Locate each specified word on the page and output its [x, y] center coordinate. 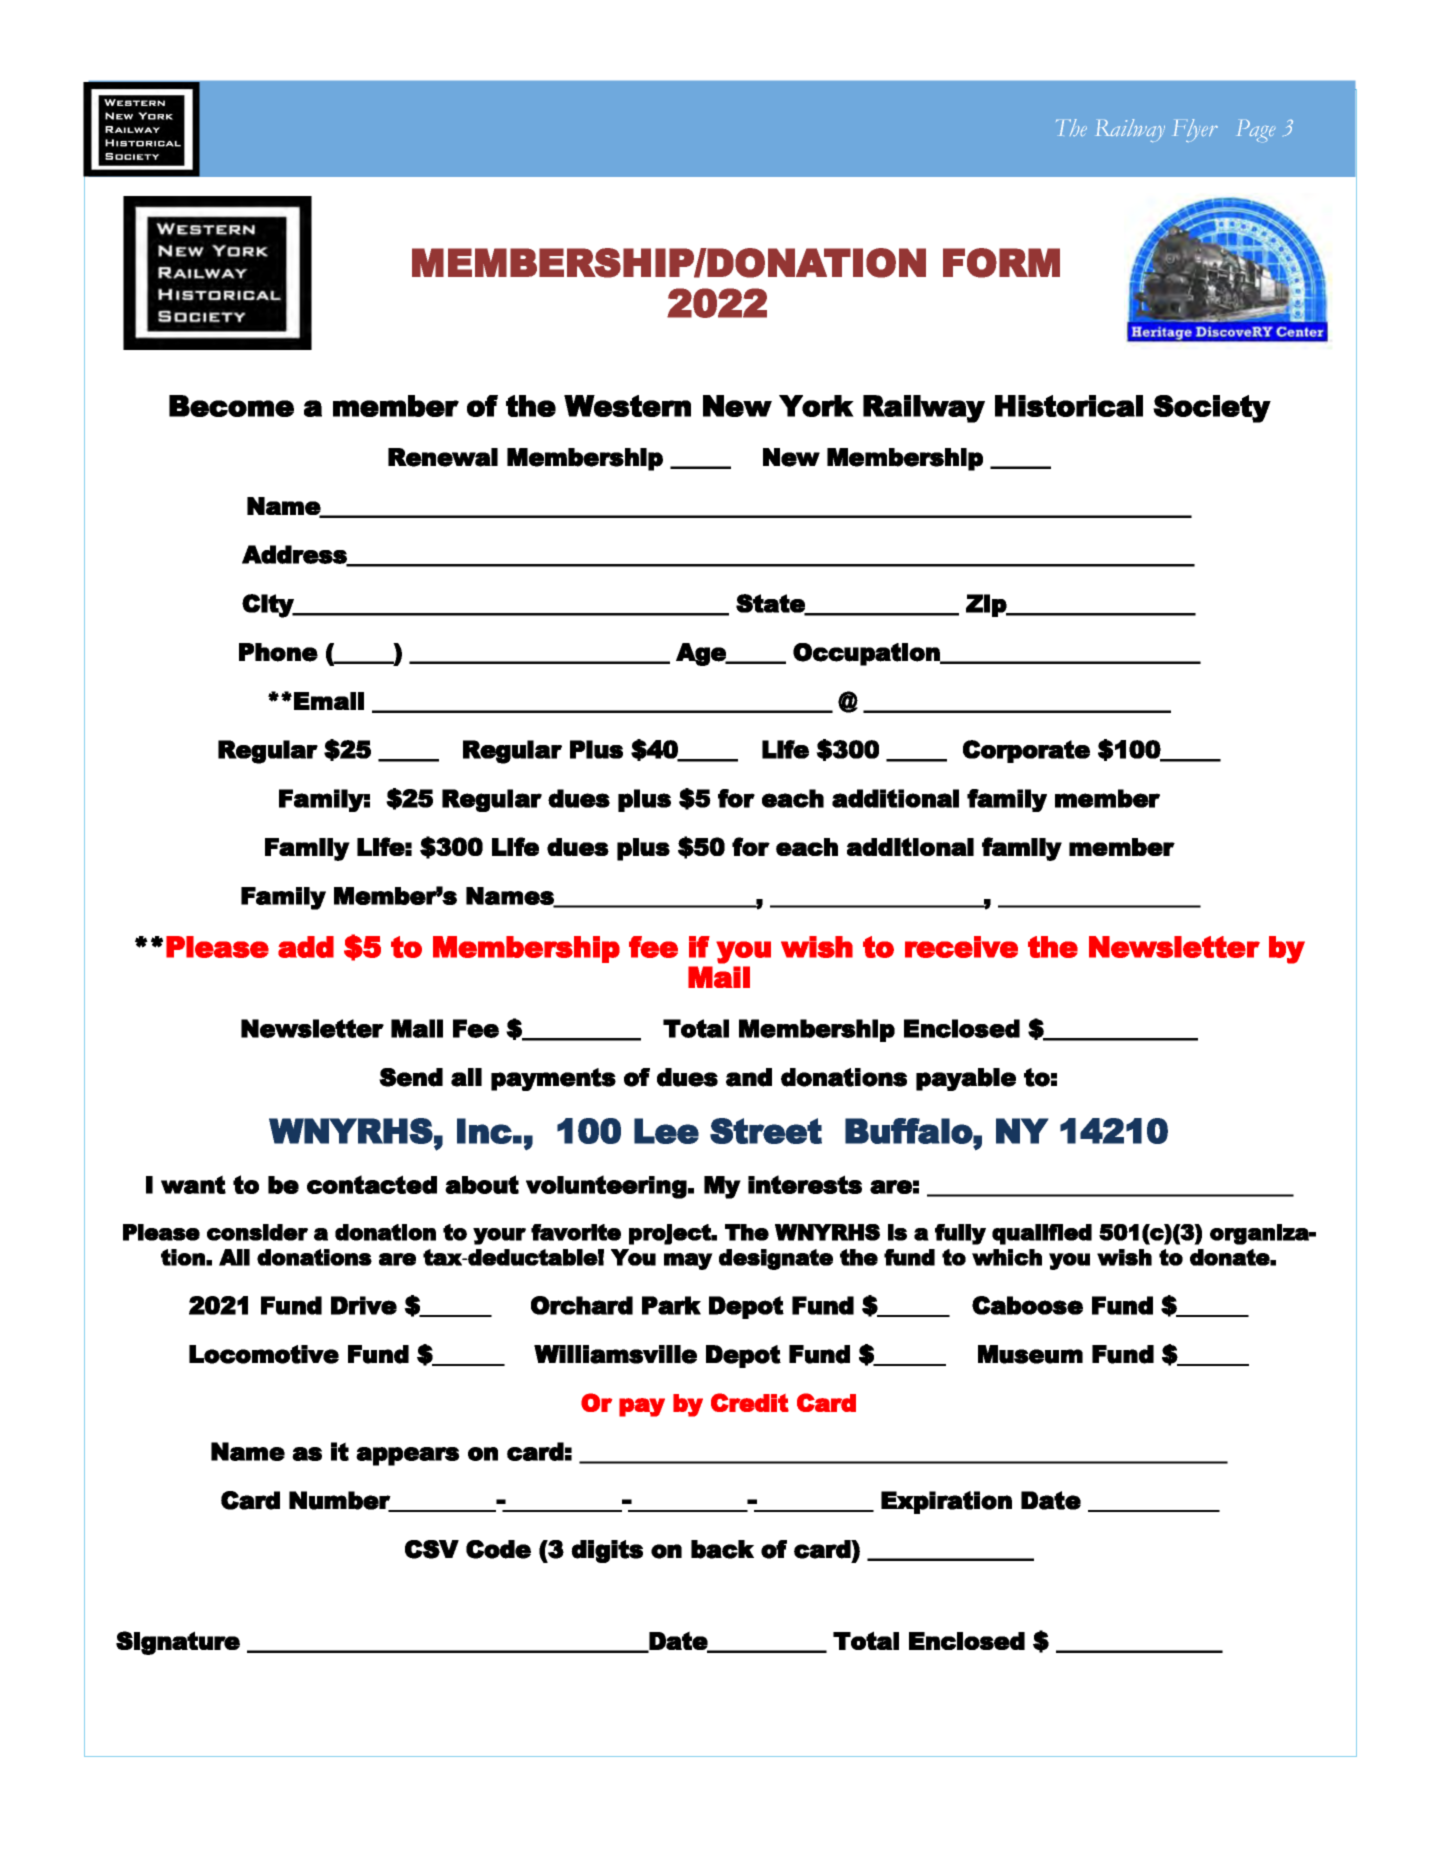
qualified [1042, 1234]
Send [411, 1077]
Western [627, 406]
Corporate [1026, 751]
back [722, 1549]
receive [961, 947]
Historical [1069, 406]
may [688, 1261]
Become [231, 406]
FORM [1001, 263]
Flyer [1196, 130]
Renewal [443, 457]
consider [257, 1232]
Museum [1030, 1354]
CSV [432, 1549]
